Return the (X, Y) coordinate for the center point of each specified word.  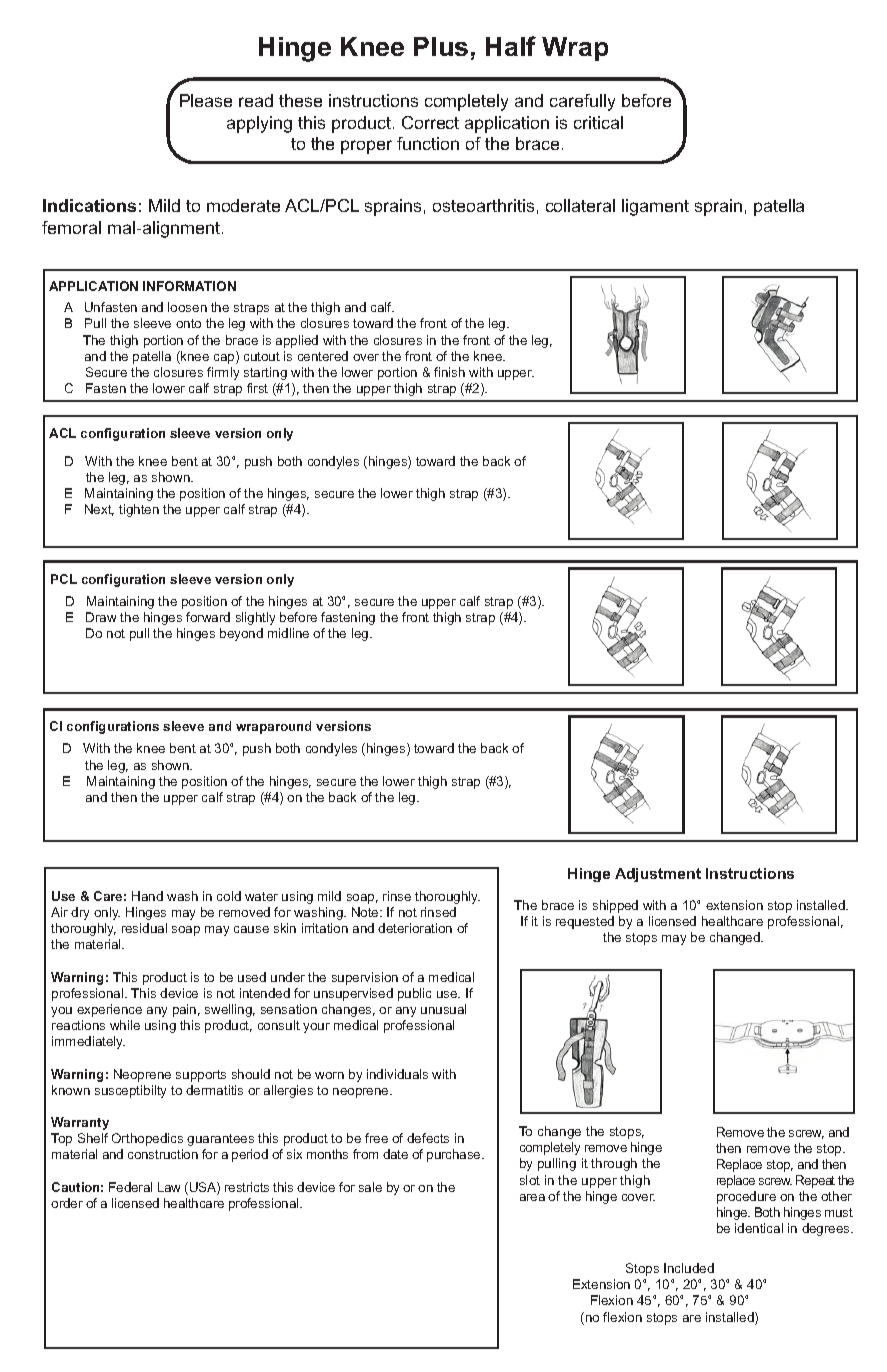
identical (759, 1228)
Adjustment (658, 875)
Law (169, 1187)
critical (598, 122)
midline (288, 633)
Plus (441, 46)
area (532, 1197)
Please (206, 100)
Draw (101, 617)
